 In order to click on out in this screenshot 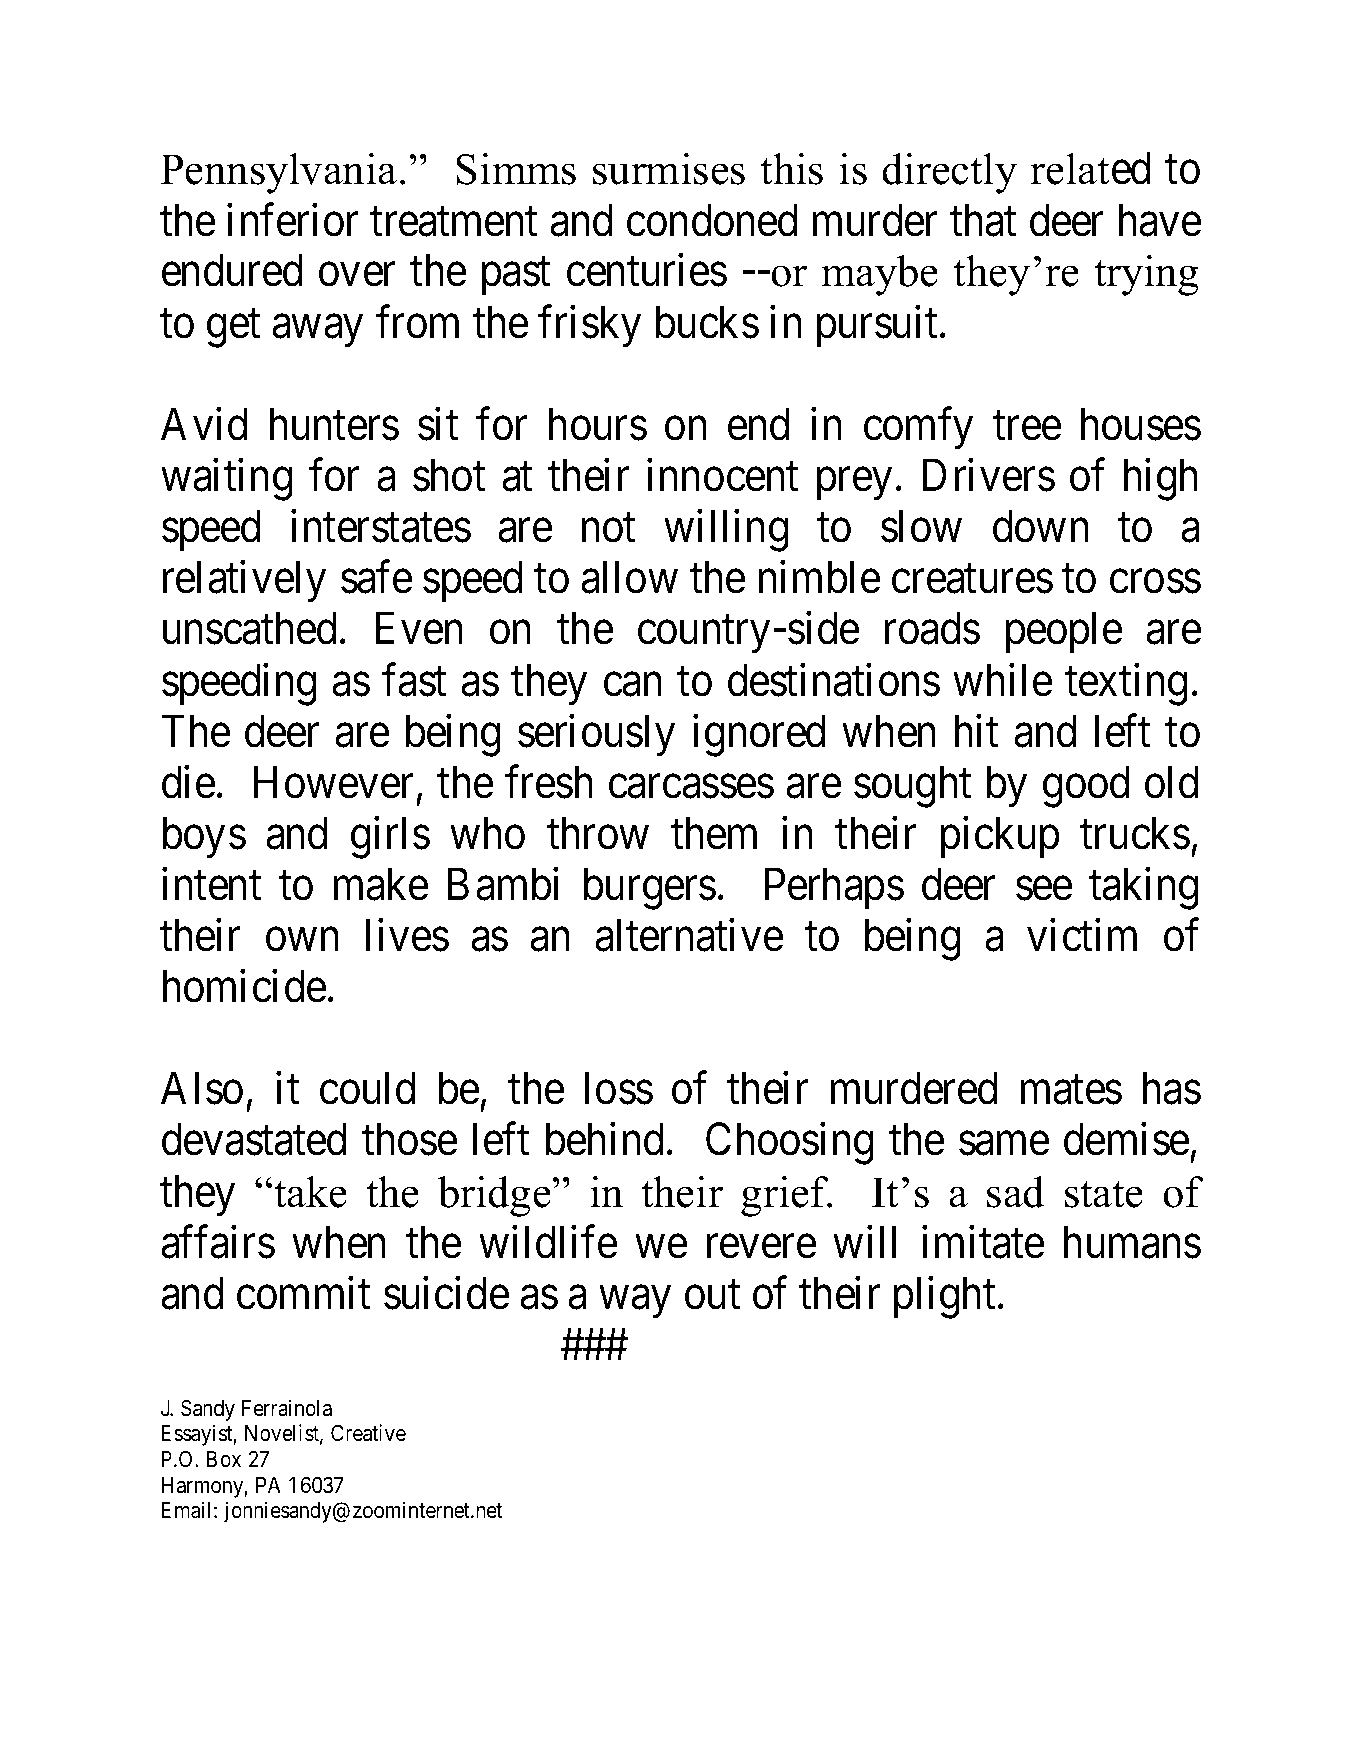, I will do `click(712, 1295)`.
